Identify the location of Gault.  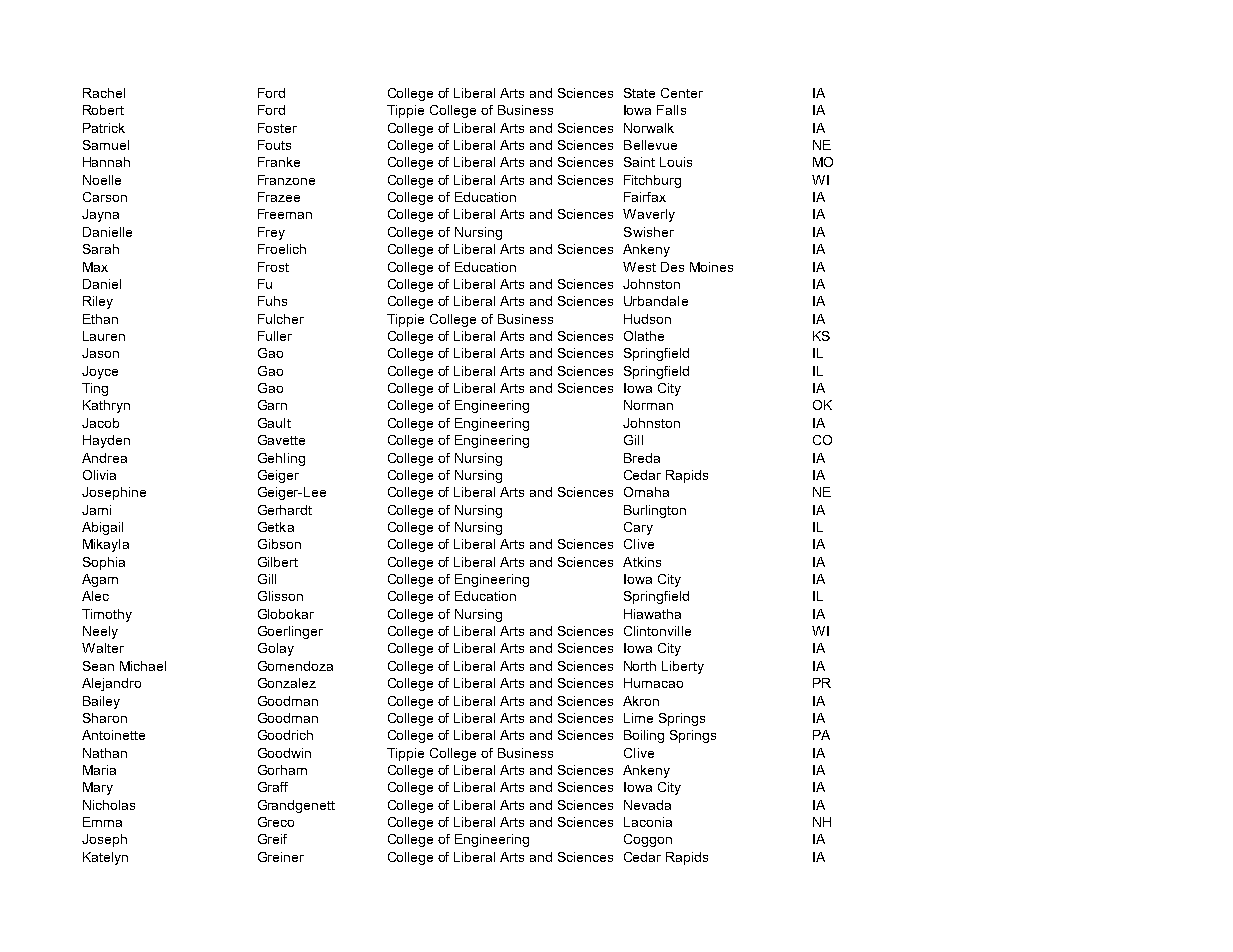
(274, 423).
